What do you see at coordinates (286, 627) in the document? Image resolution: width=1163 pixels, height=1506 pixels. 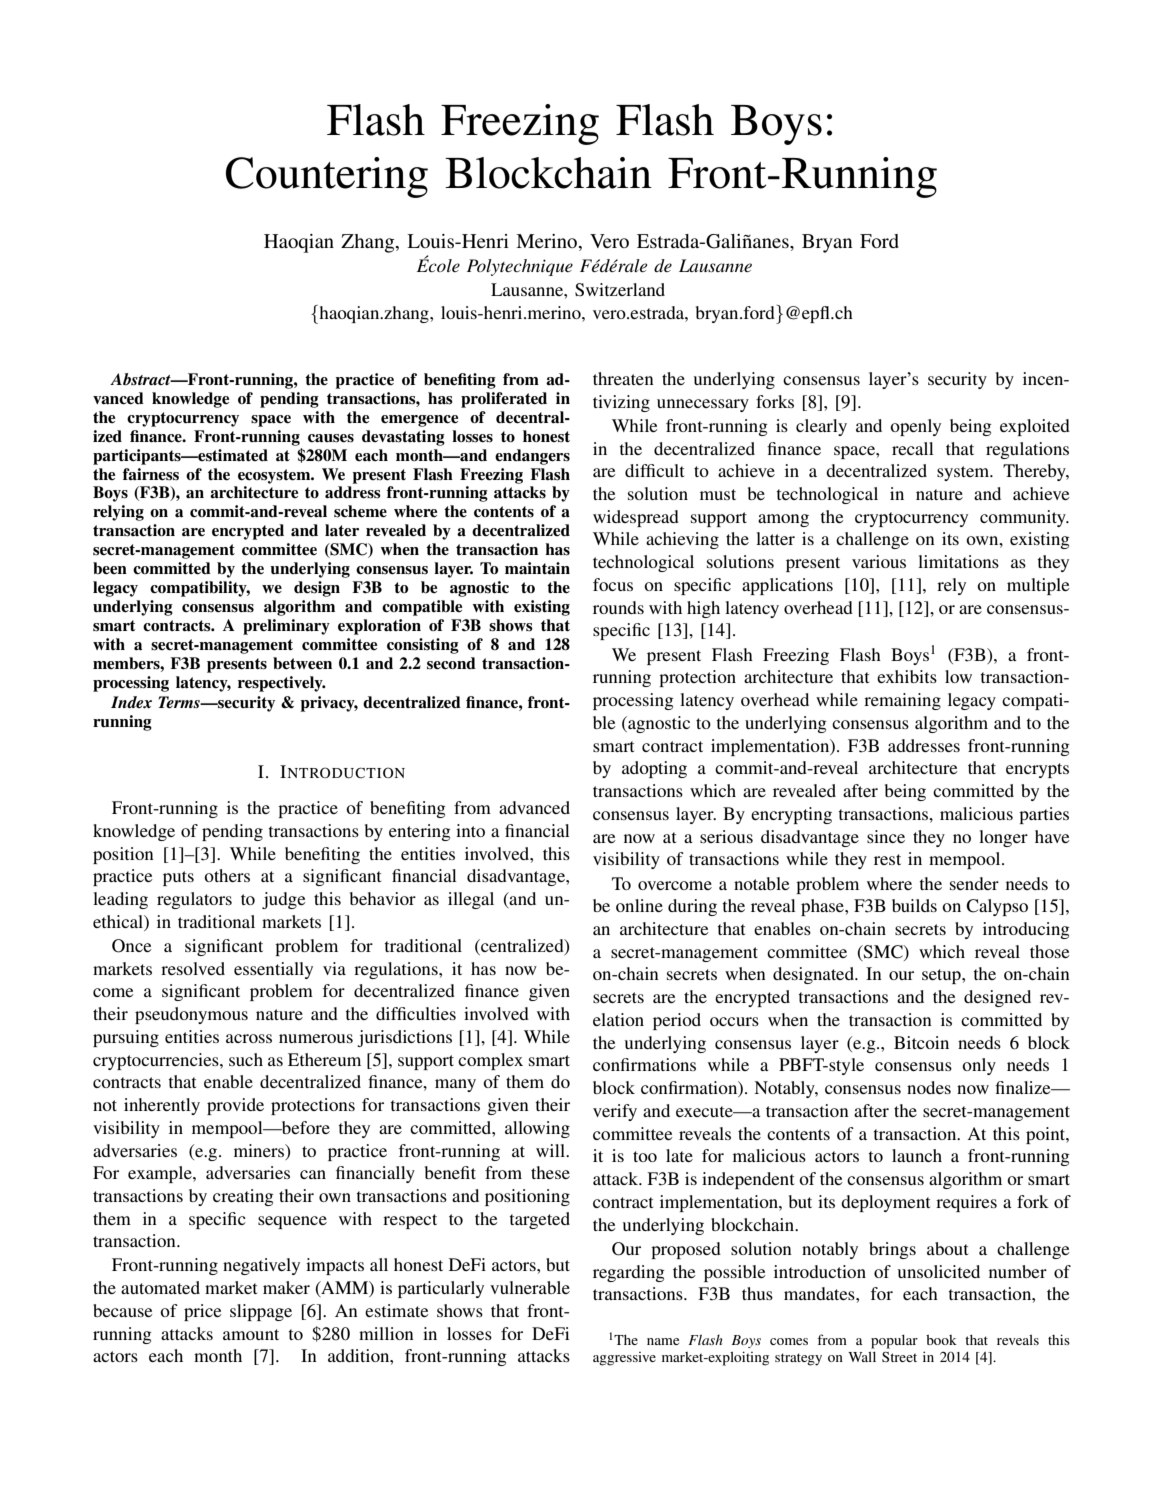 I see `preliminary` at bounding box center [286, 627].
